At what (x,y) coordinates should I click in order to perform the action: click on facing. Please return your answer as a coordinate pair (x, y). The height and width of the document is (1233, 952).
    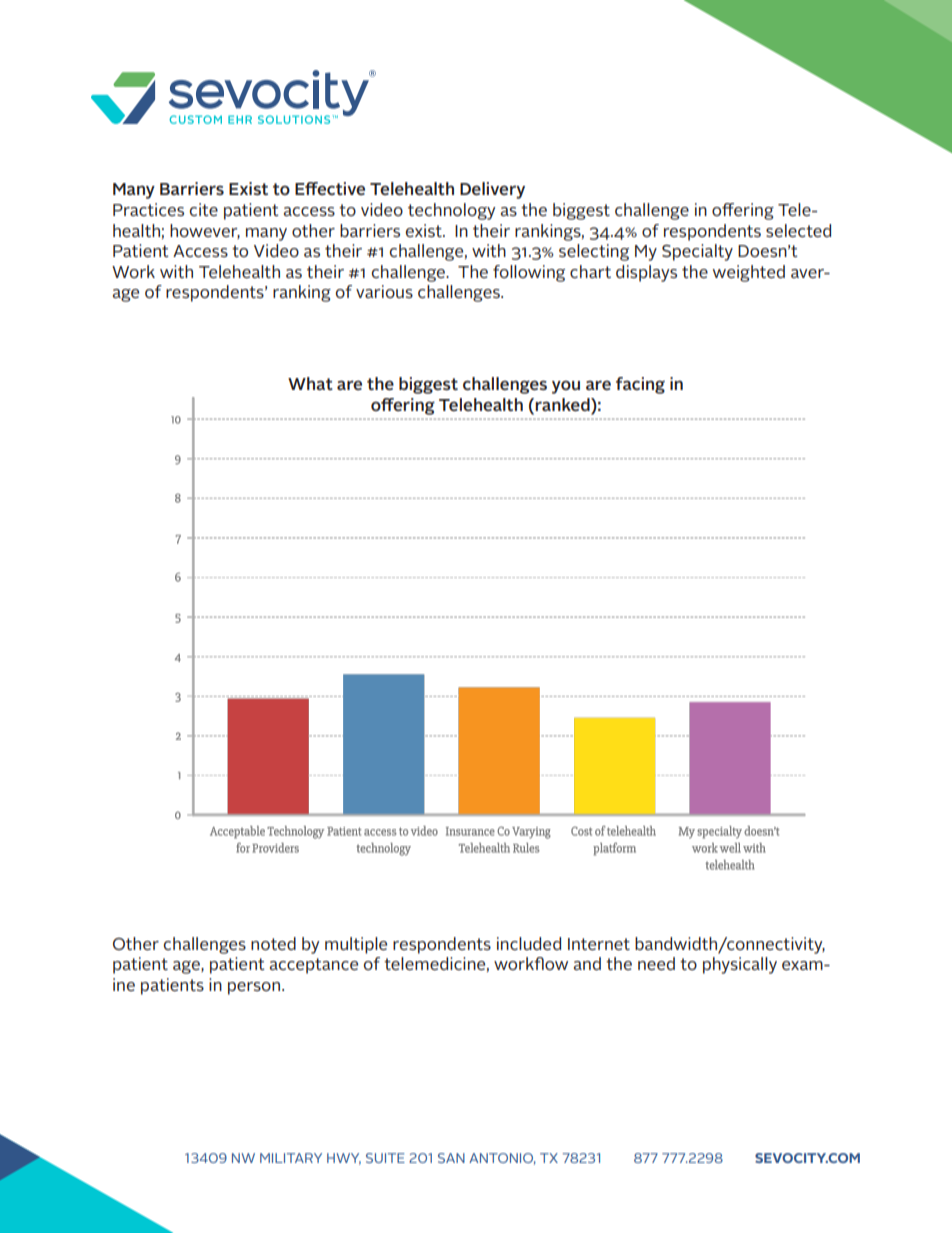
    Looking at the image, I should click on (640, 385).
